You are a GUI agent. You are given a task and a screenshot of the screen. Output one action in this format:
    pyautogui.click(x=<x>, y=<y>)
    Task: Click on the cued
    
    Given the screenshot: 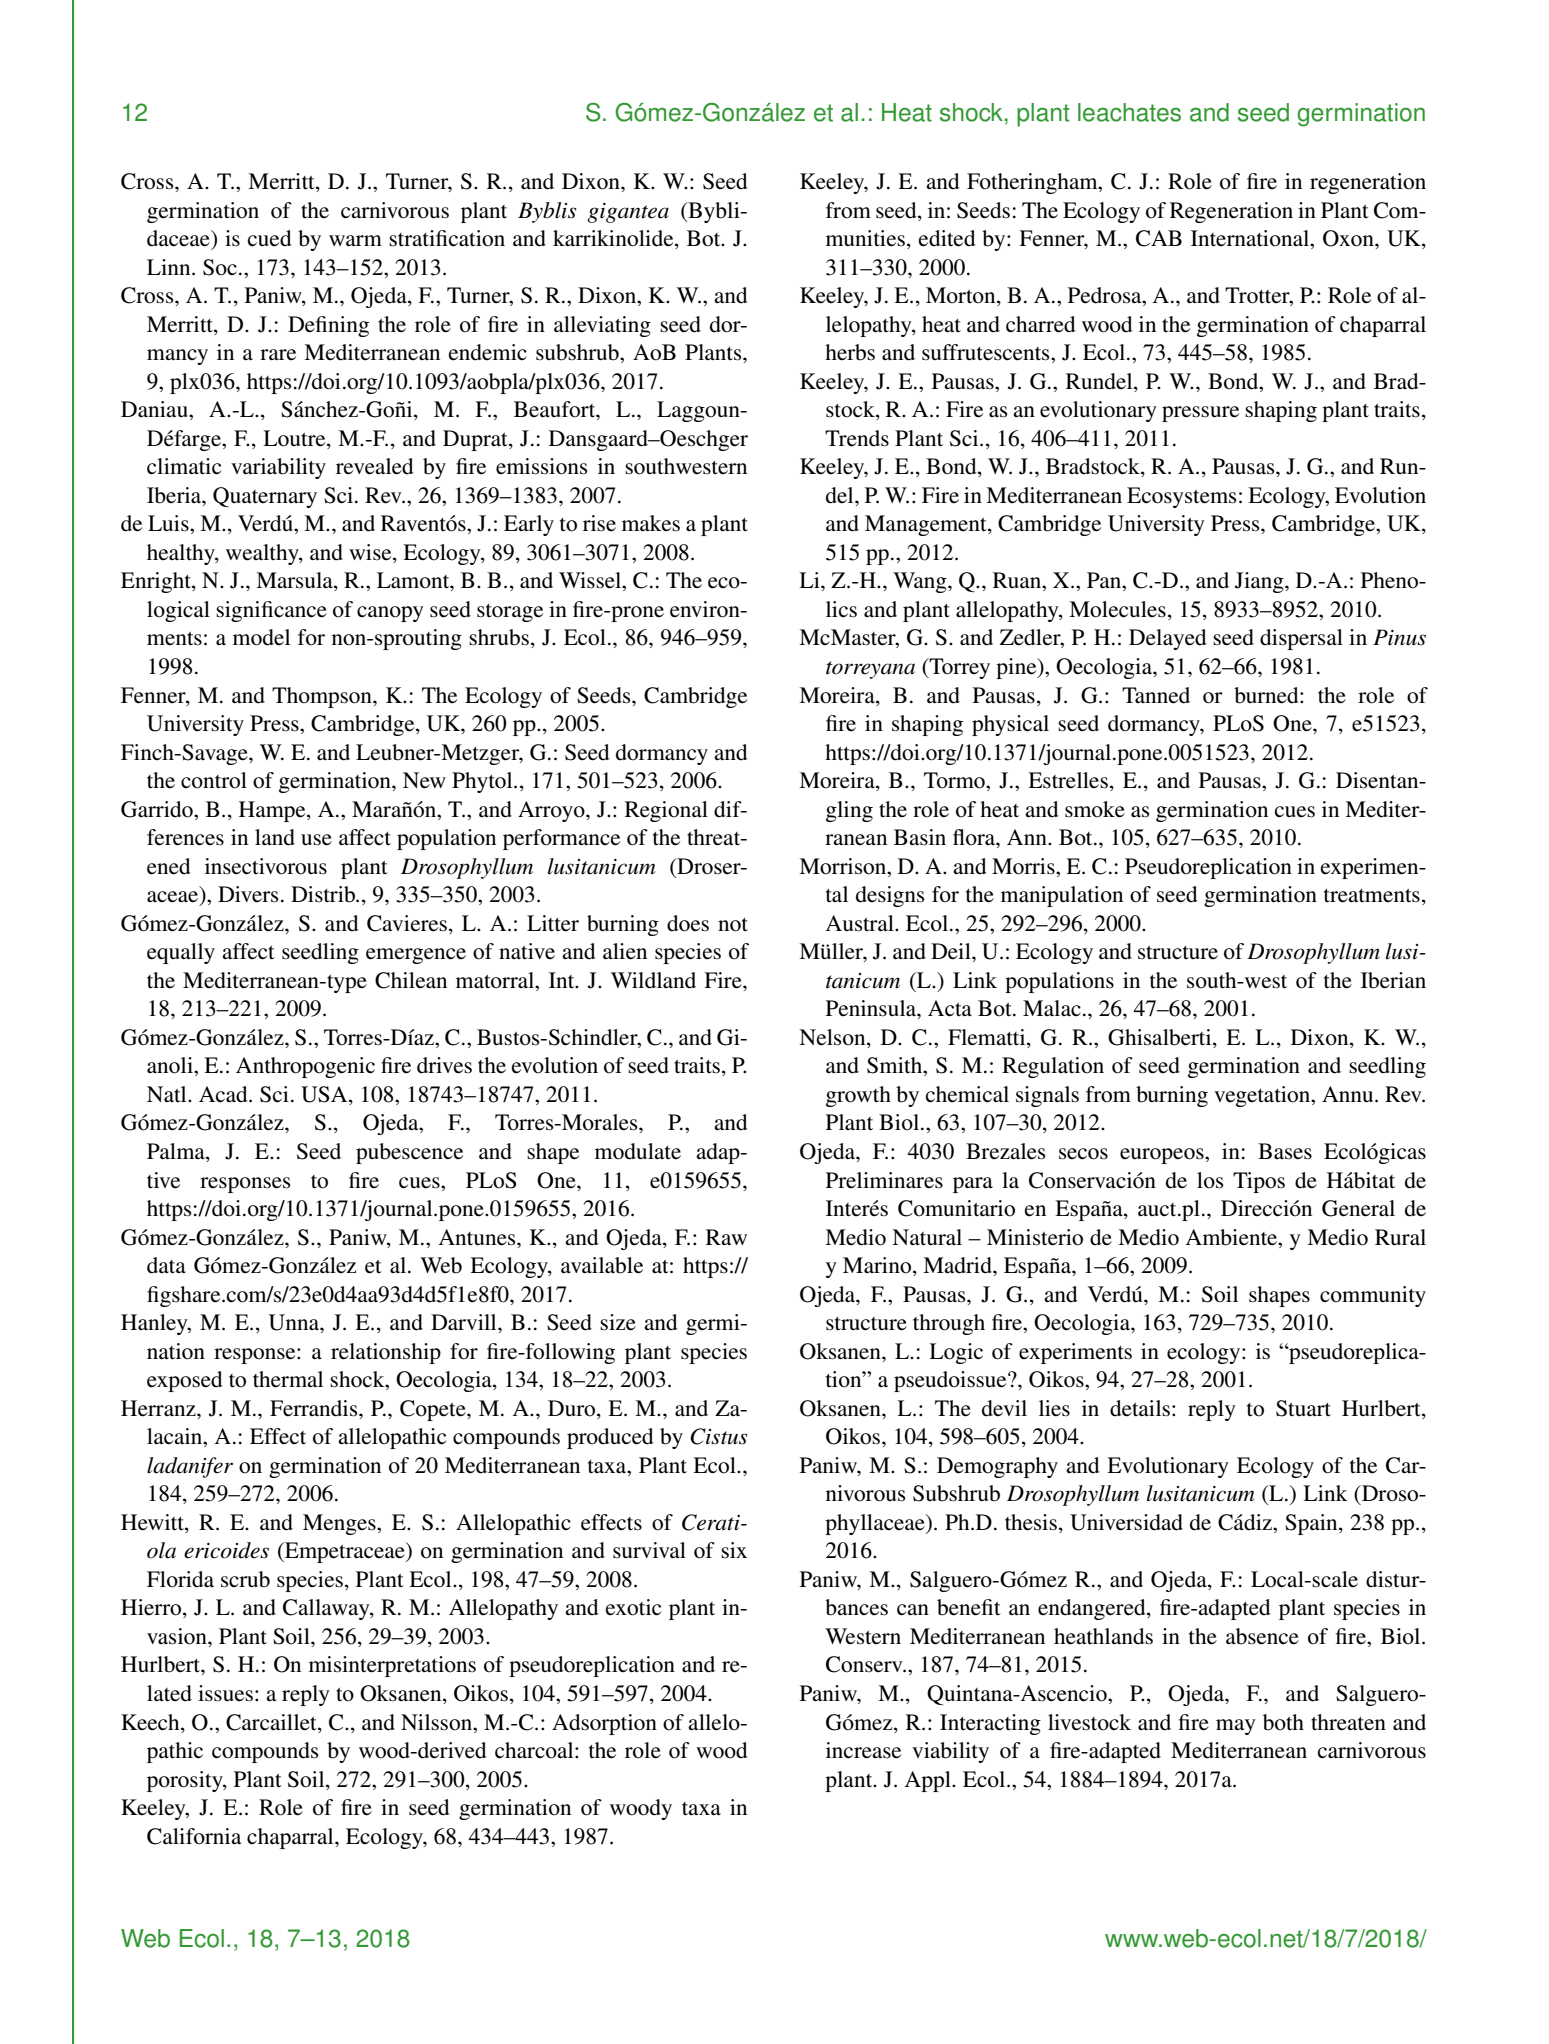 What is the action you would take?
    pyautogui.click(x=269, y=238)
